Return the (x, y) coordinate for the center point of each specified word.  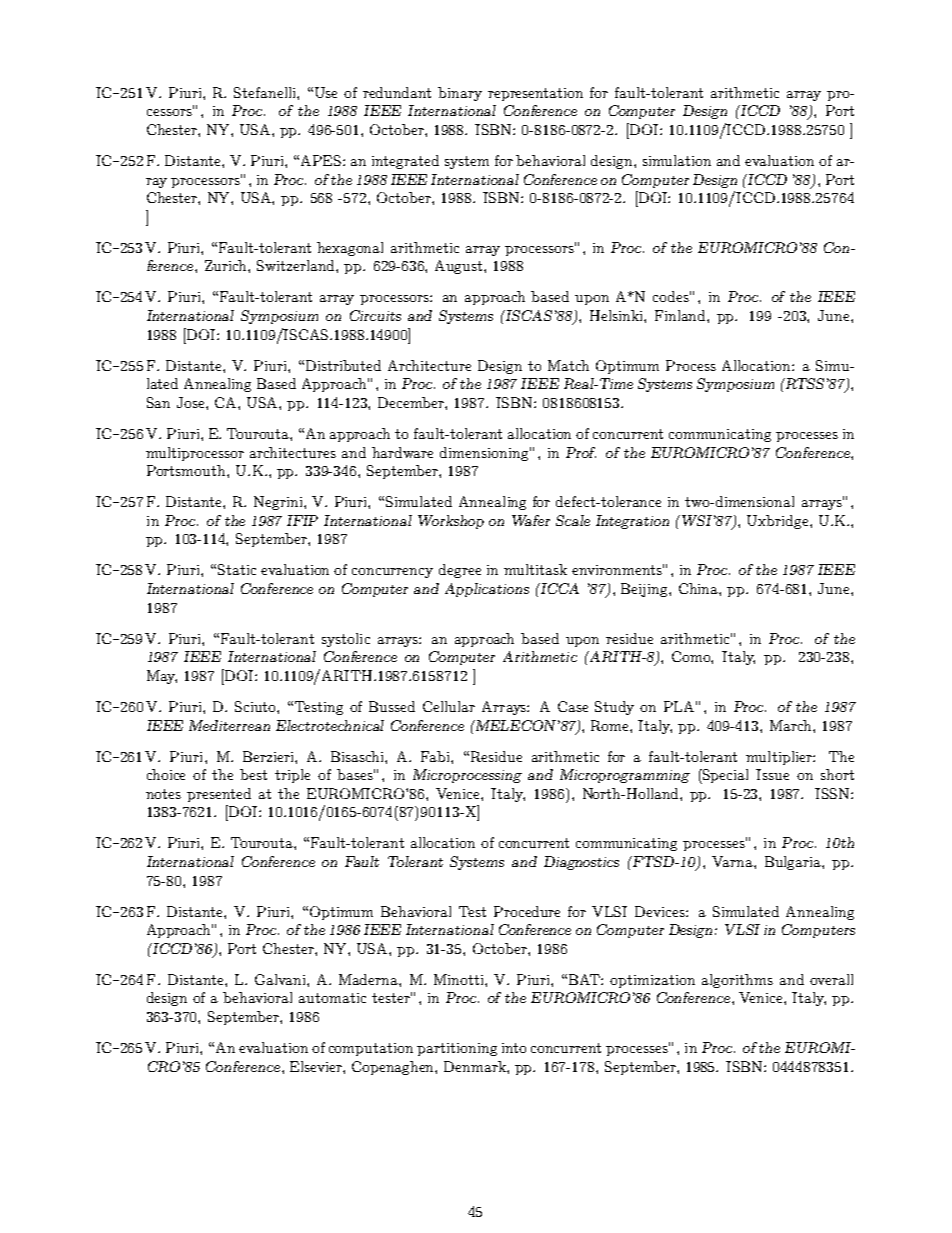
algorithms (737, 981)
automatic (332, 998)
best (253, 774)
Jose (192, 402)
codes (672, 296)
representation (535, 94)
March (792, 725)
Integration (632, 522)
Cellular (449, 706)
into (514, 1048)
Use (326, 92)
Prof (581, 452)
